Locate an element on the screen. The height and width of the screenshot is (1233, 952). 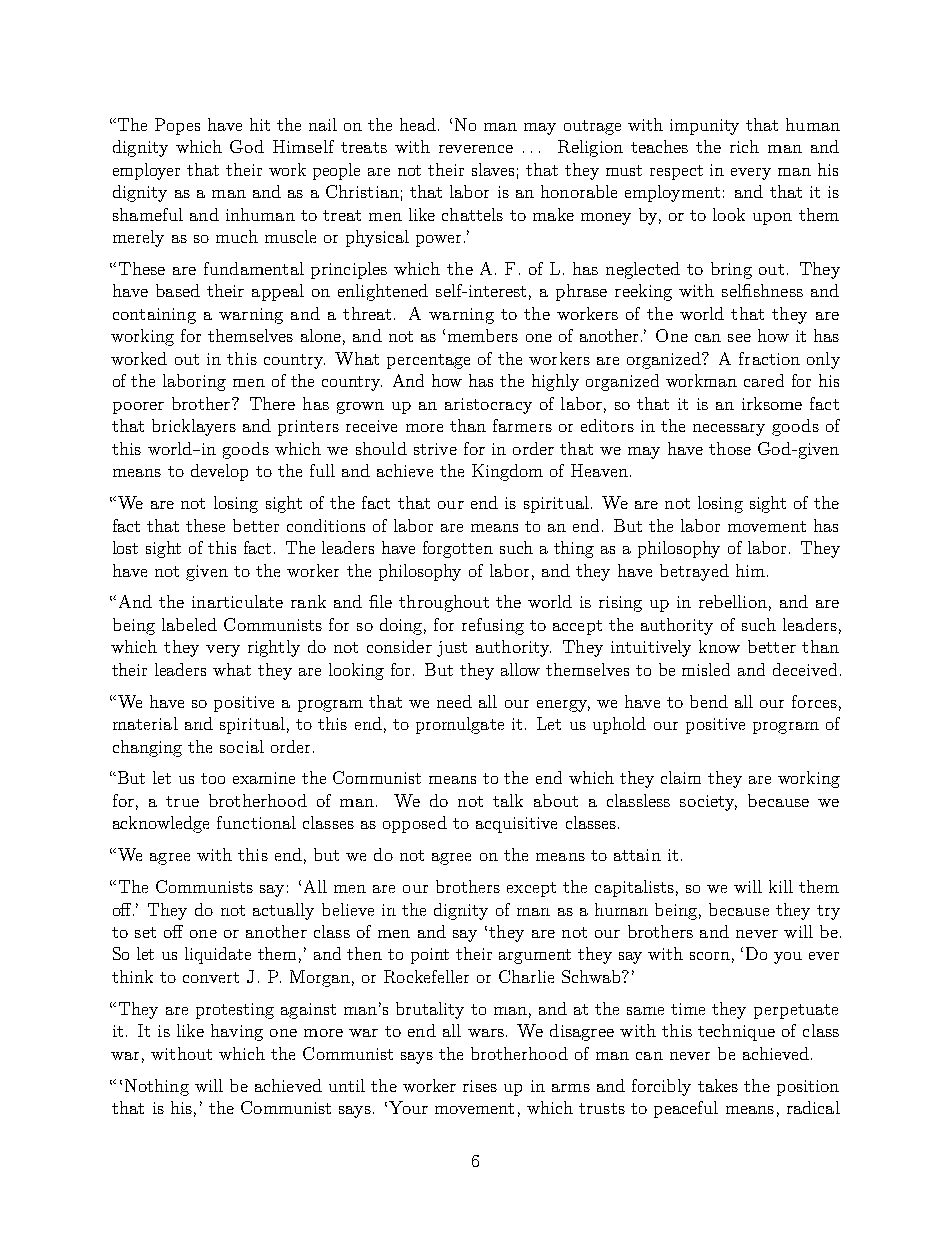
refusing is located at coordinates (493, 626).
